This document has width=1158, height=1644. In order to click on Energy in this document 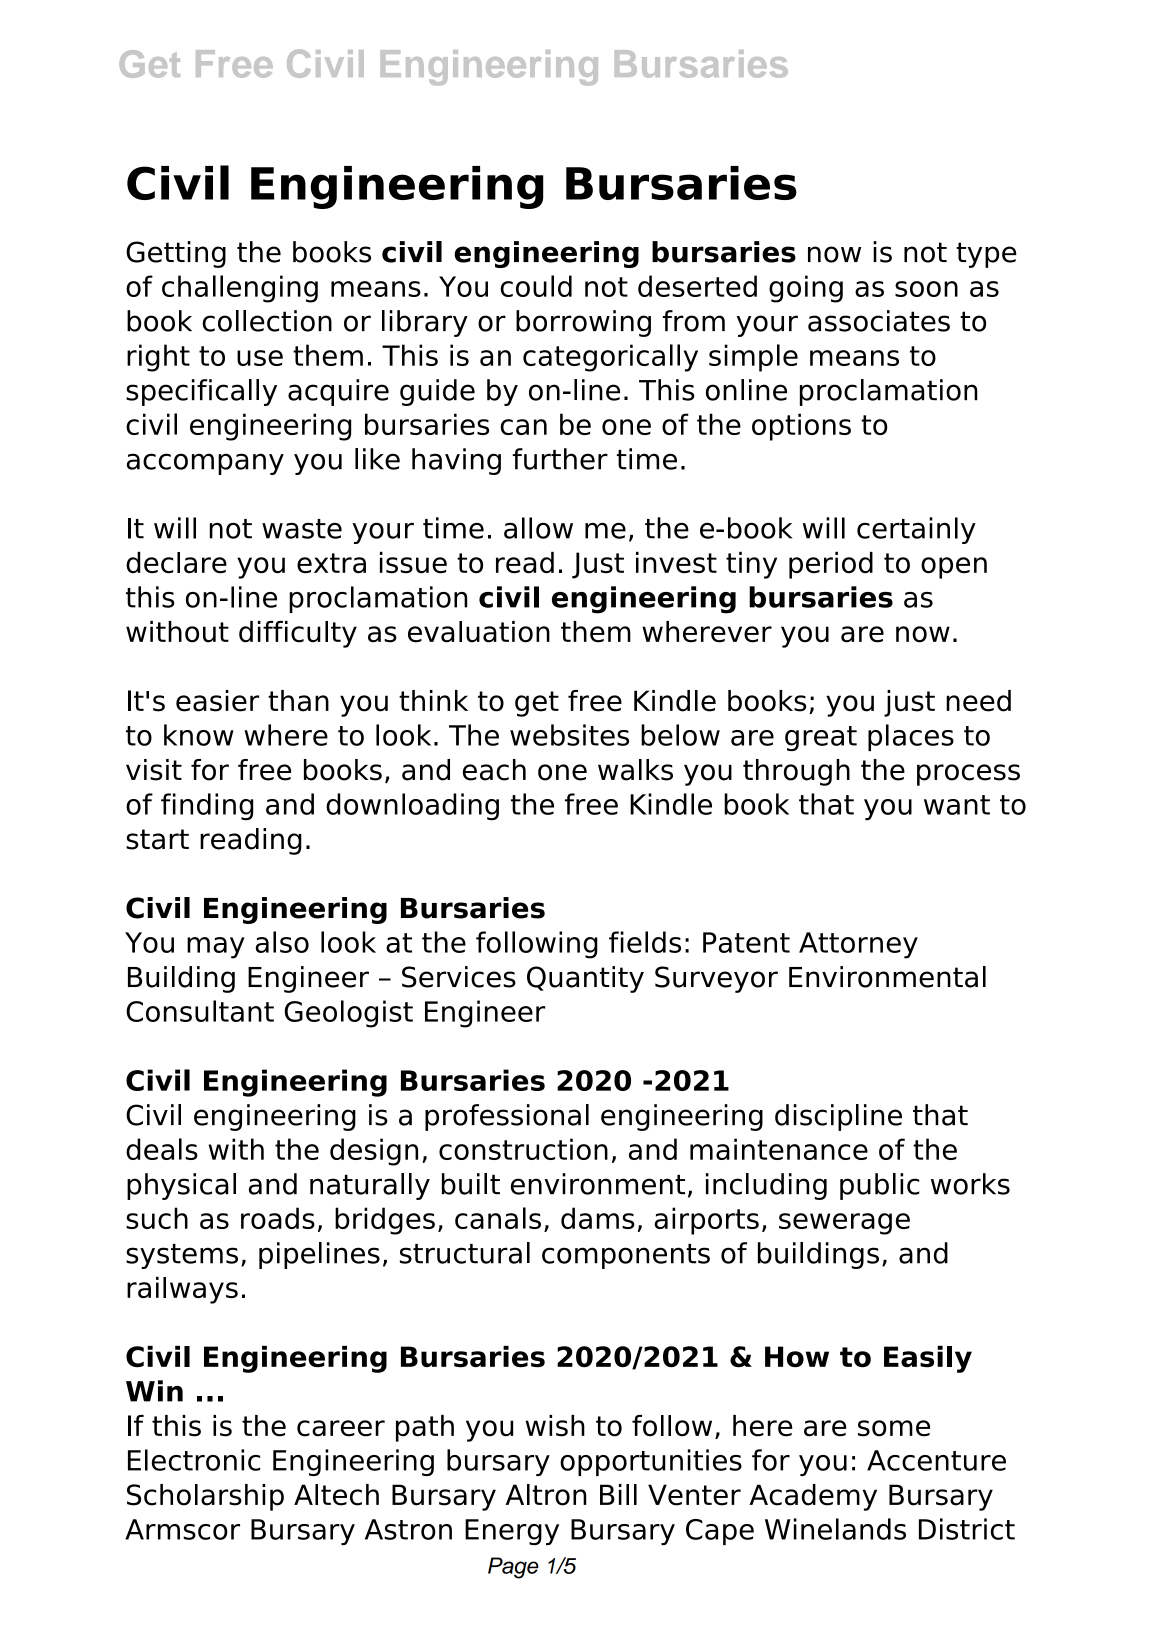, I will do `click(512, 1532)`.
